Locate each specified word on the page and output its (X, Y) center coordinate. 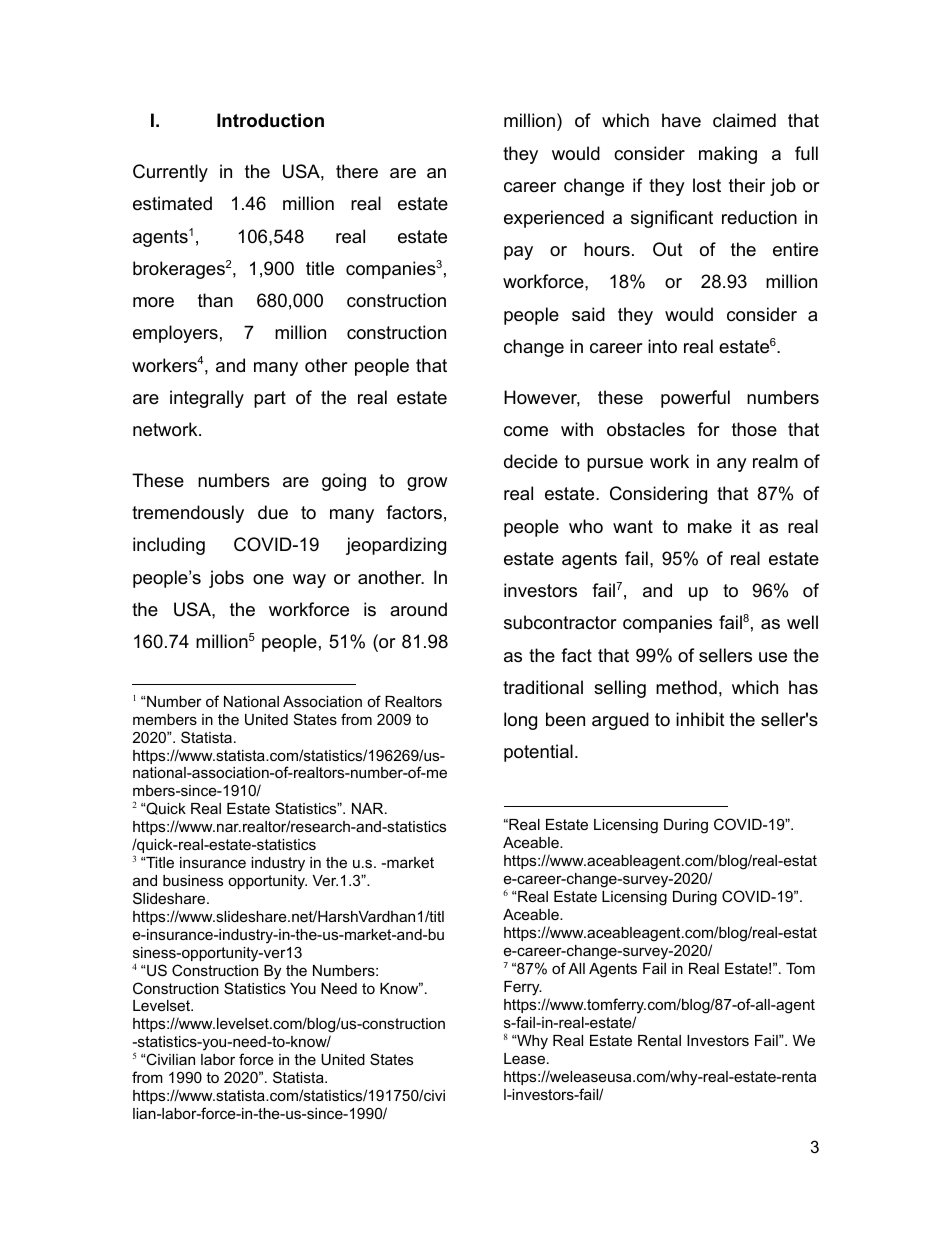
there (357, 171)
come (526, 431)
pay (518, 253)
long (520, 721)
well (802, 622)
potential (538, 753)
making (728, 155)
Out (668, 249)
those (754, 429)
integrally (207, 399)
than (215, 300)
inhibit (700, 719)
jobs (226, 579)
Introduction (270, 120)
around (418, 609)
